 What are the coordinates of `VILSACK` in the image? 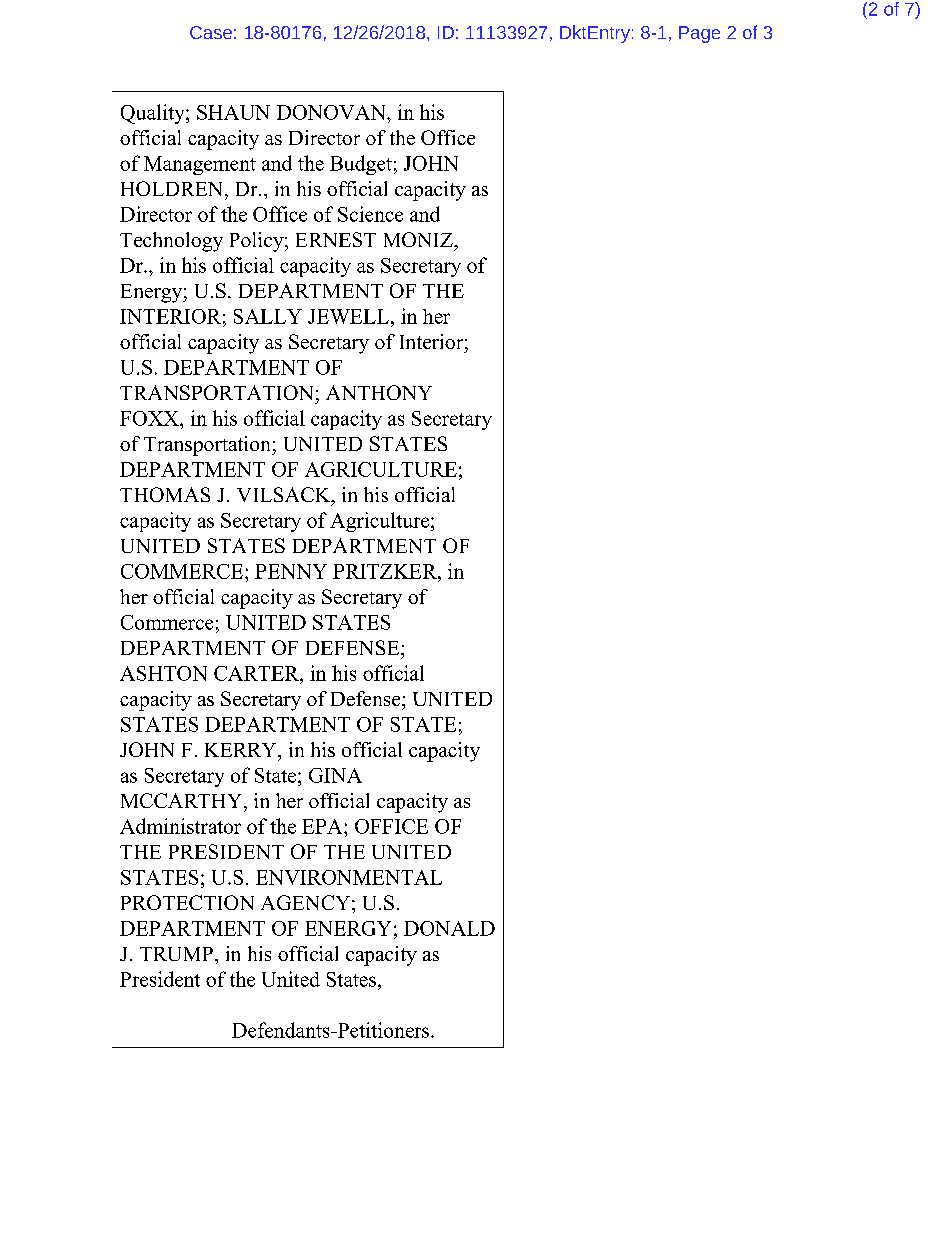 It's located at (285, 496).
